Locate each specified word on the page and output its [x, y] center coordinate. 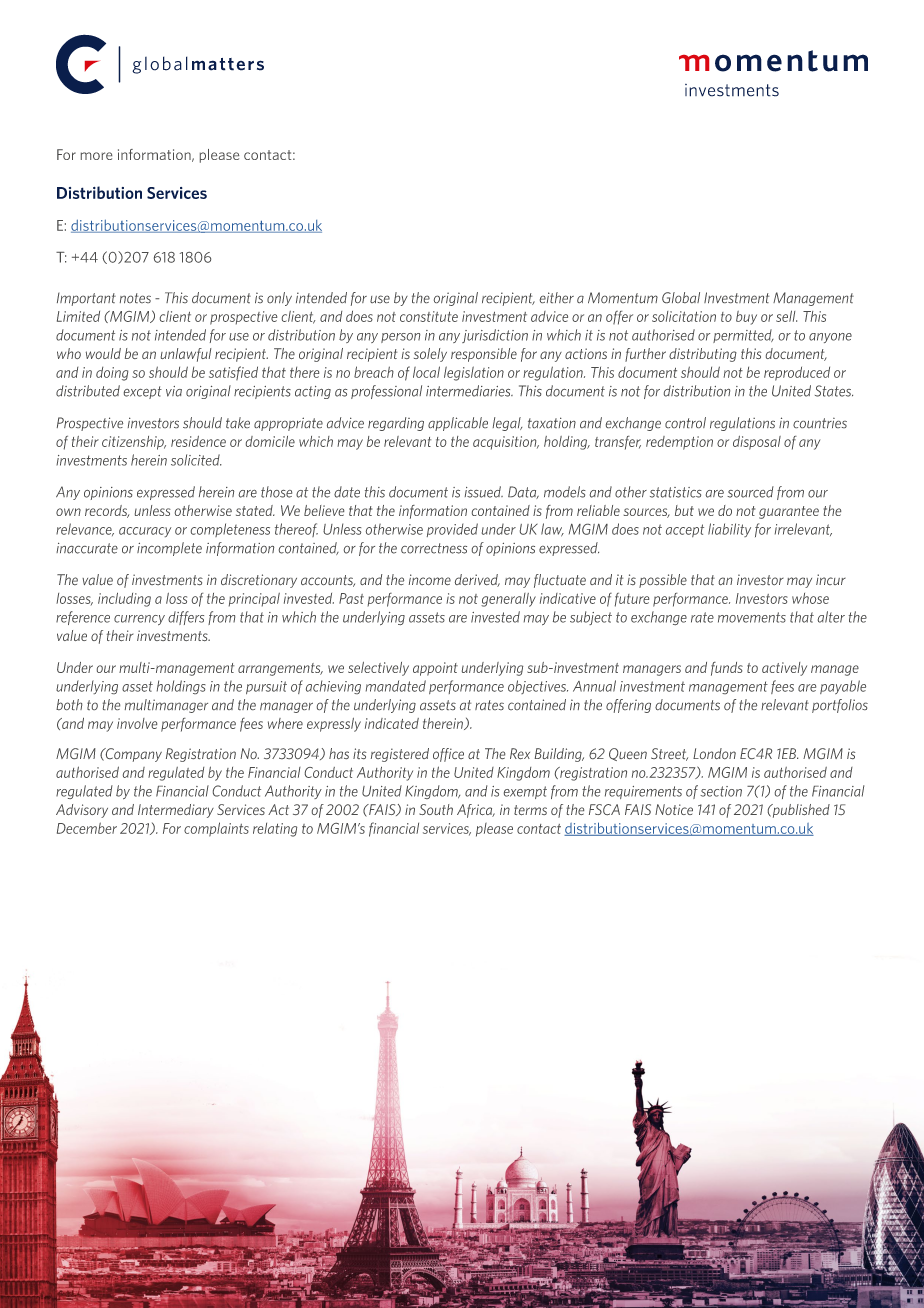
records [107, 511]
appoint [435, 669]
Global [681, 297]
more [96, 156]
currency [139, 620]
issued [484, 492]
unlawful [186, 355]
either [557, 297]
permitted [743, 336]
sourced [750, 492]
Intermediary [176, 811]
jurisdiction [495, 336]
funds [727, 669]
